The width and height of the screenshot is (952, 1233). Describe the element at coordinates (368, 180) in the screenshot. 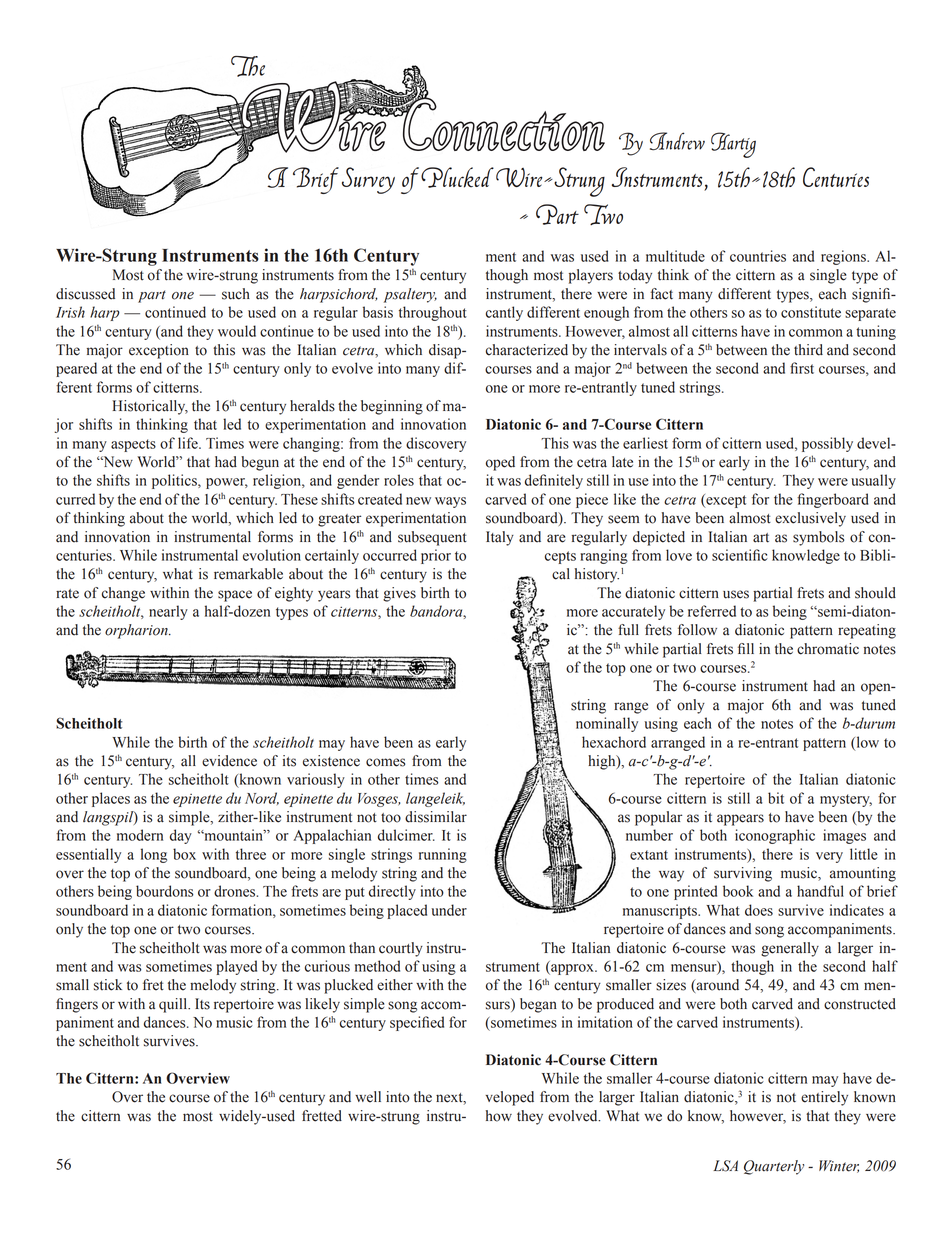

I see `Survey` at that location.
